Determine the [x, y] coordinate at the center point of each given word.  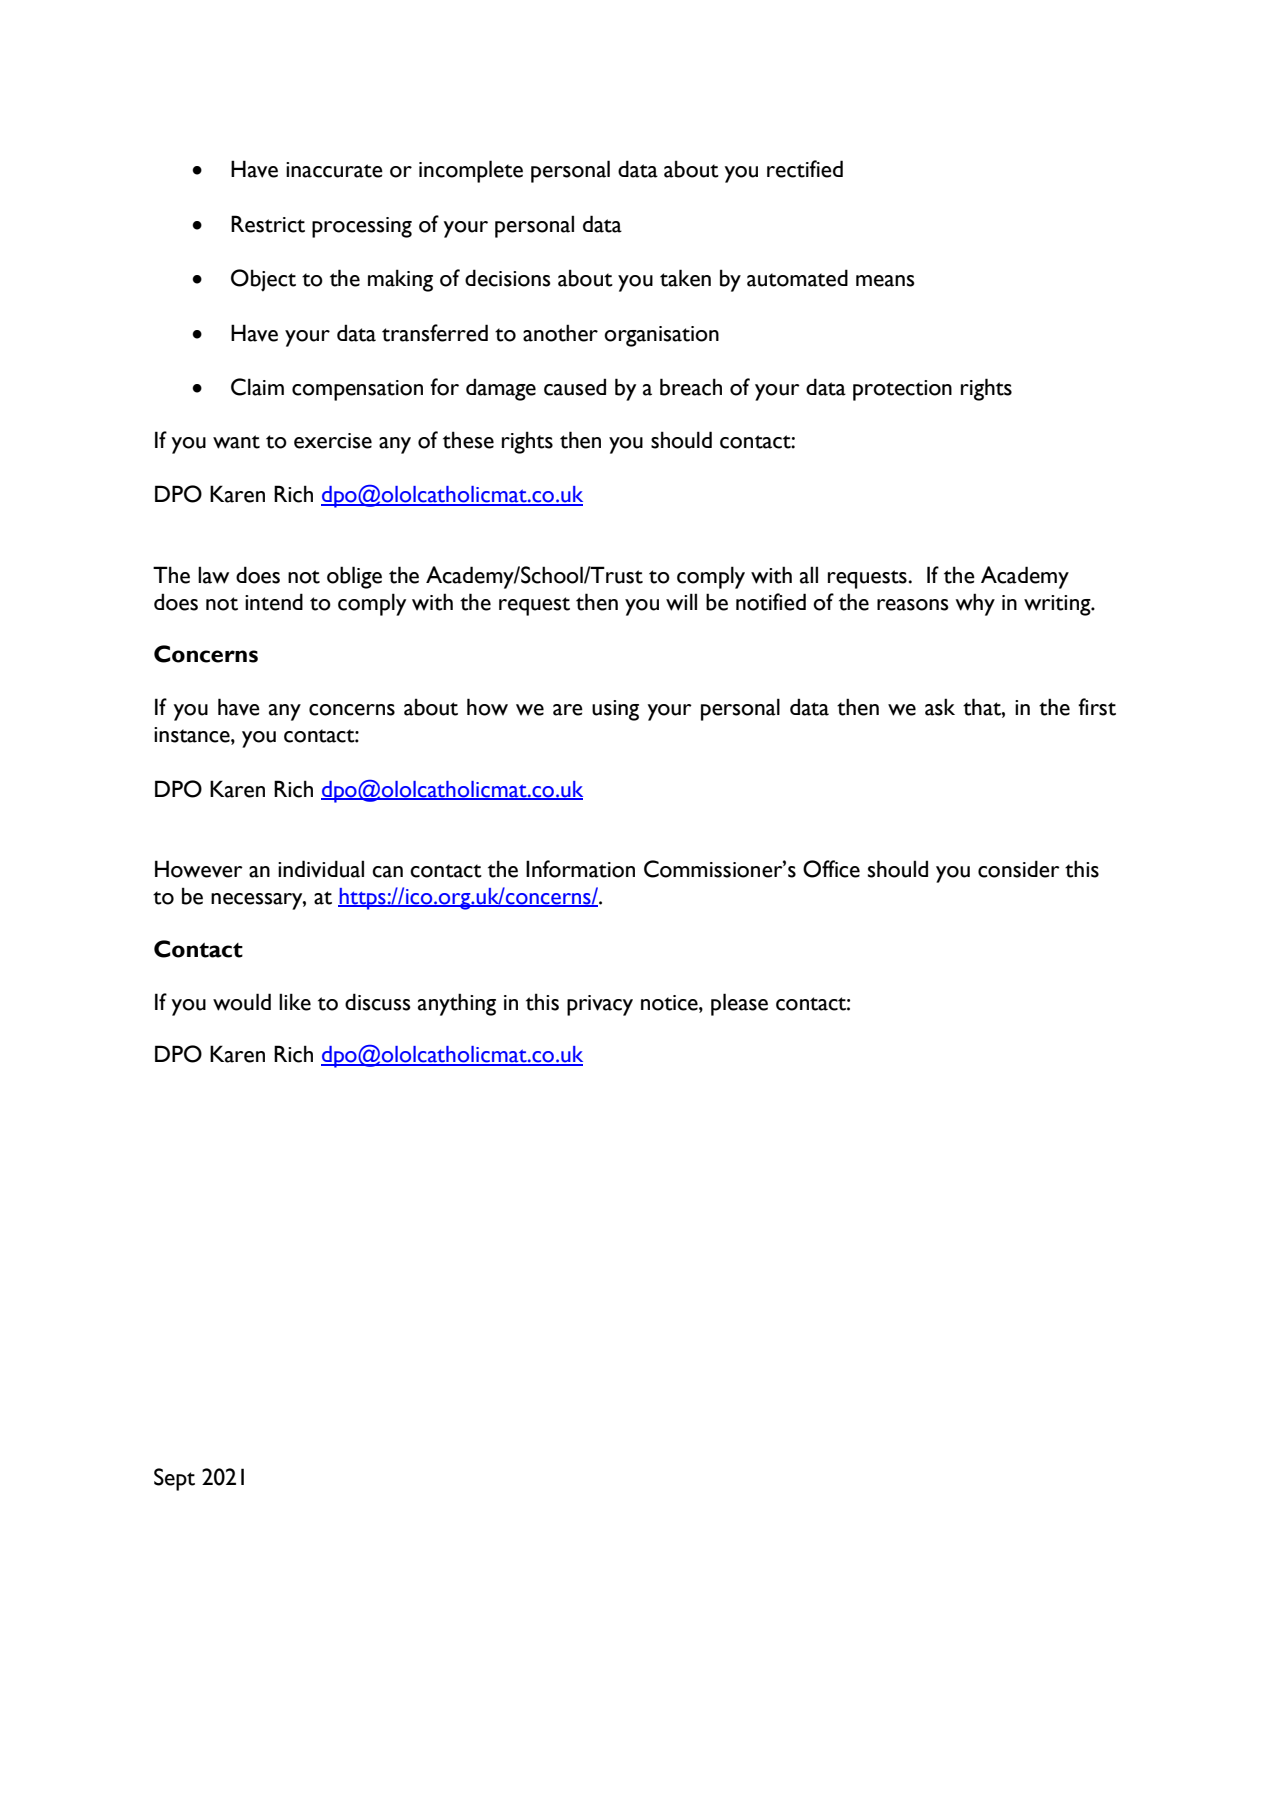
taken [685, 278]
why [975, 604]
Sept [174, 1479]
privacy [600, 1005]
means [885, 281]
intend [274, 602]
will [681, 602]
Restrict [268, 224]
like [295, 1002]
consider [1019, 869]
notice [670, 1003]
